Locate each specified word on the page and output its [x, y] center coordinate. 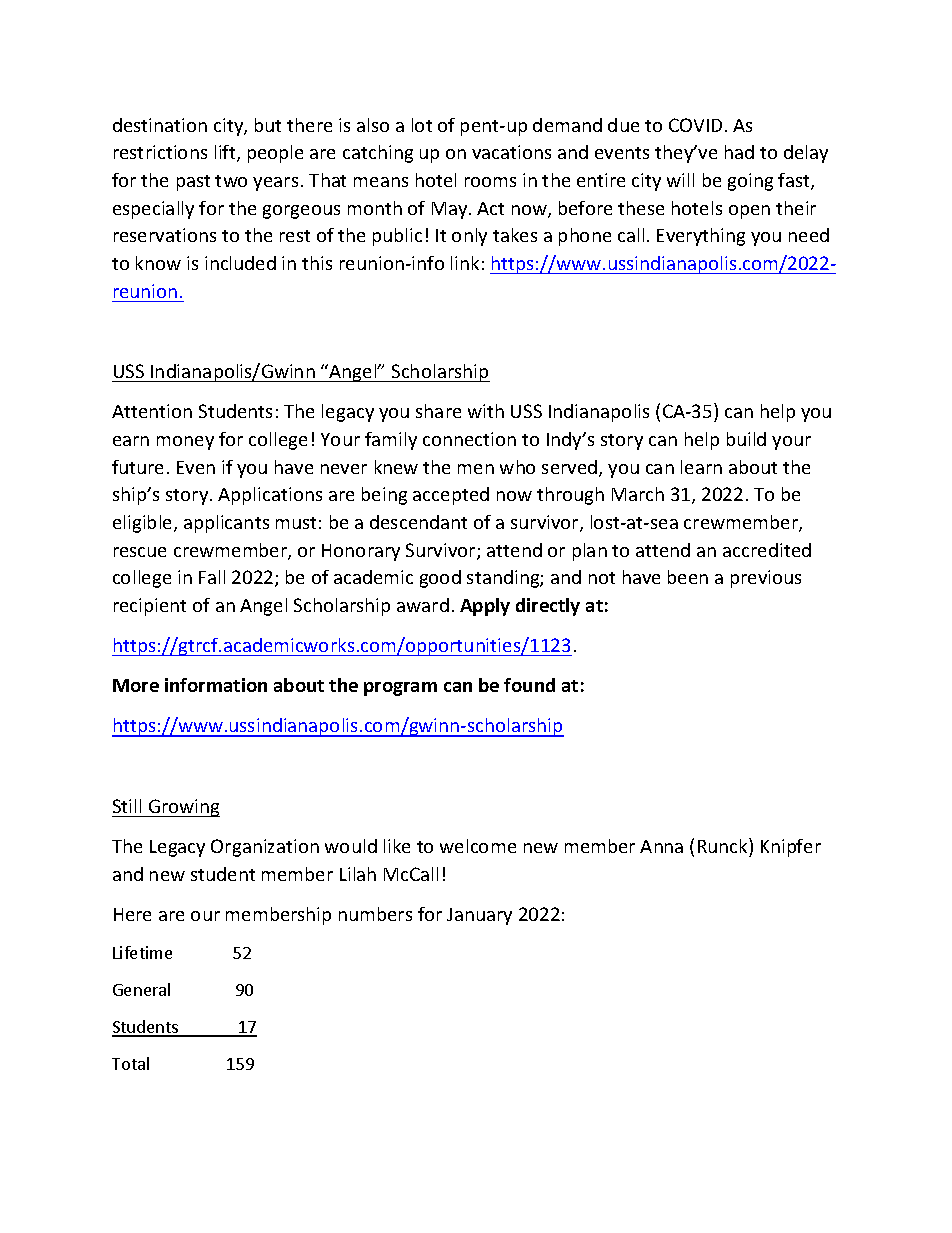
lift [226, 153]
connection [469, 439]
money [185, 443]
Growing [183, 808]
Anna [661, 846]
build [746, 439]
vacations [511, 152]
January [479, 916]
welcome [478, 846]
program [400, 689]
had [739, 152]
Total [130, 1063]
